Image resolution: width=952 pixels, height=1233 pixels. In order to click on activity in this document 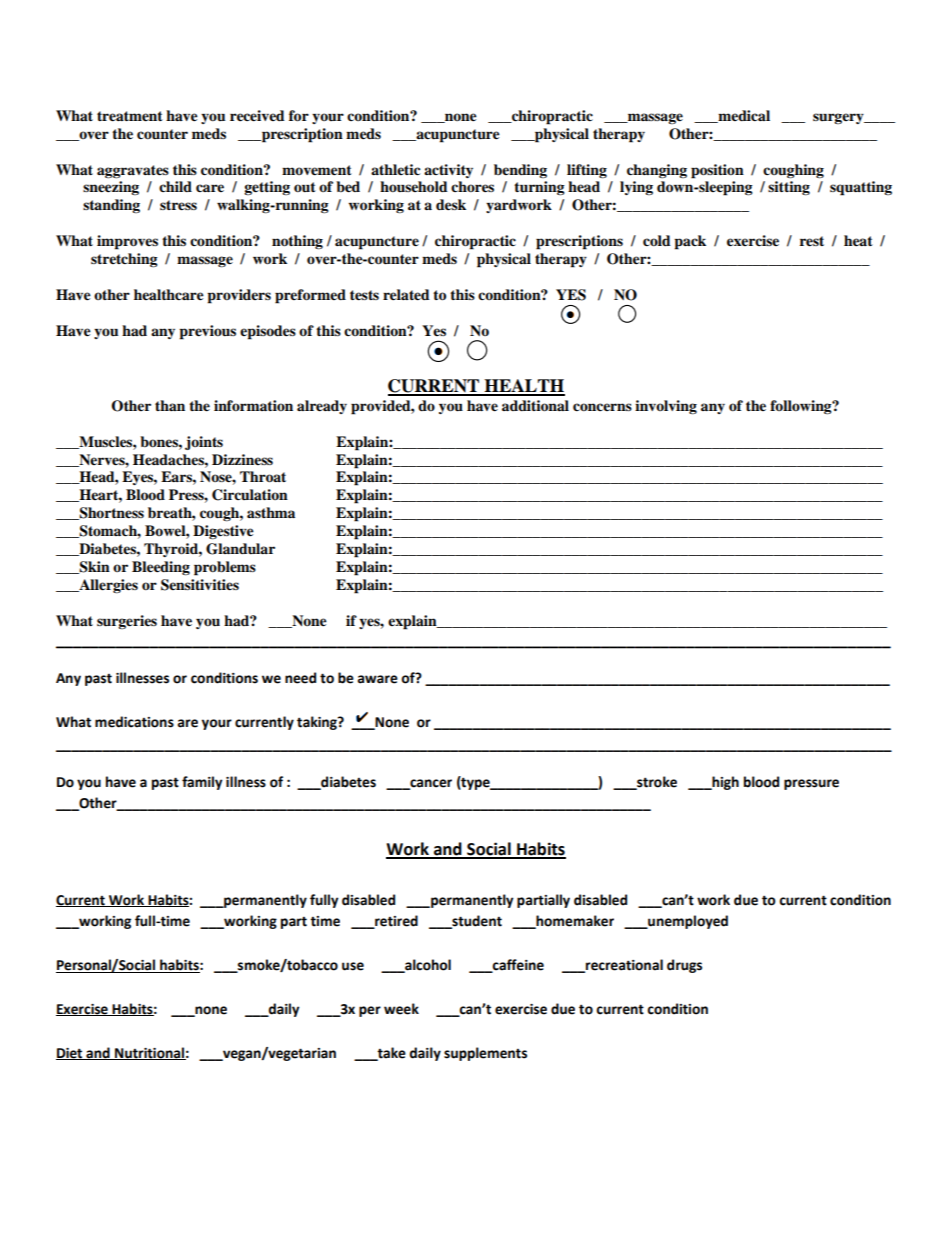, I will do `click(448, 171)`.
